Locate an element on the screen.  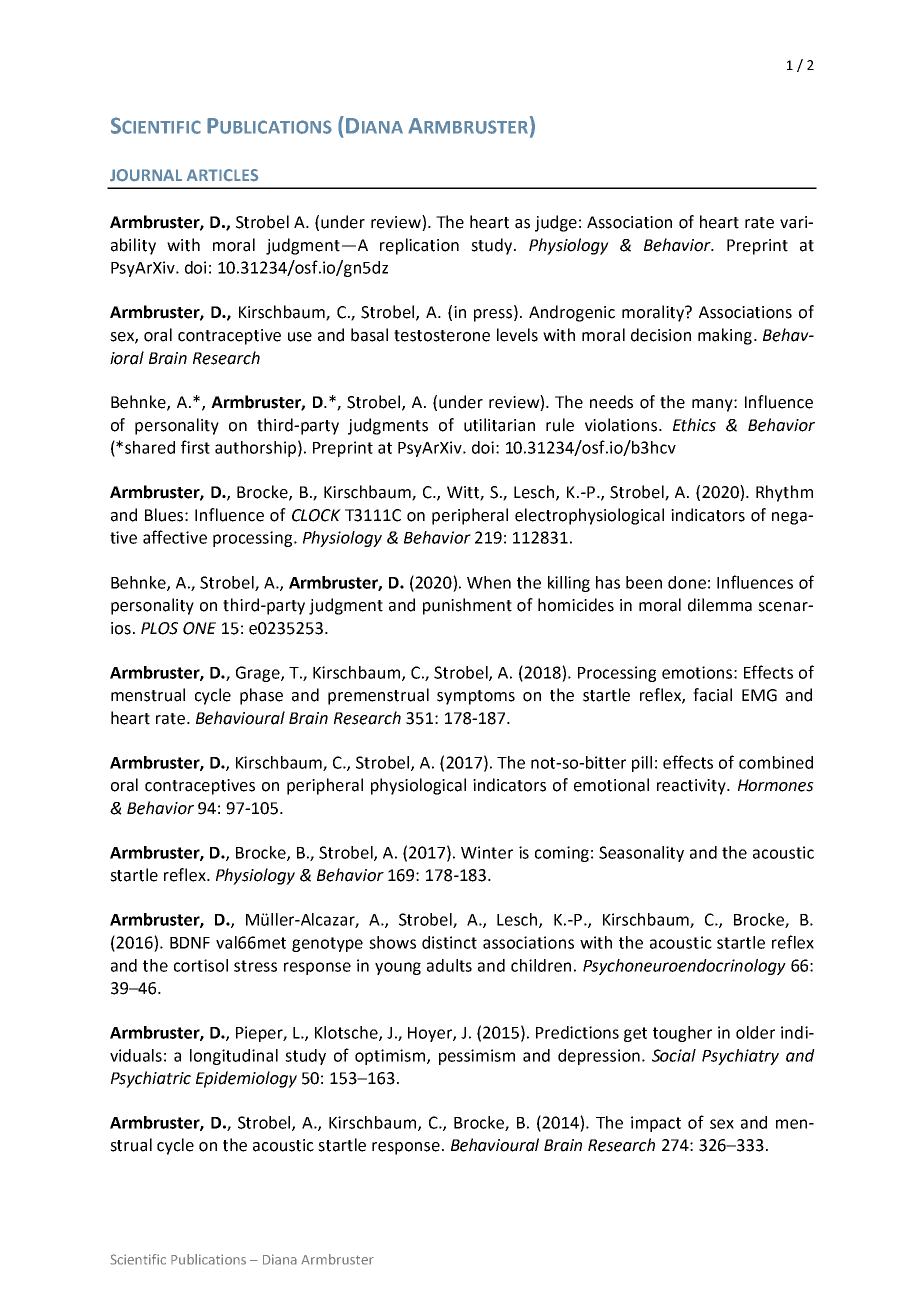
replication is located at coordinates (419, 246).
